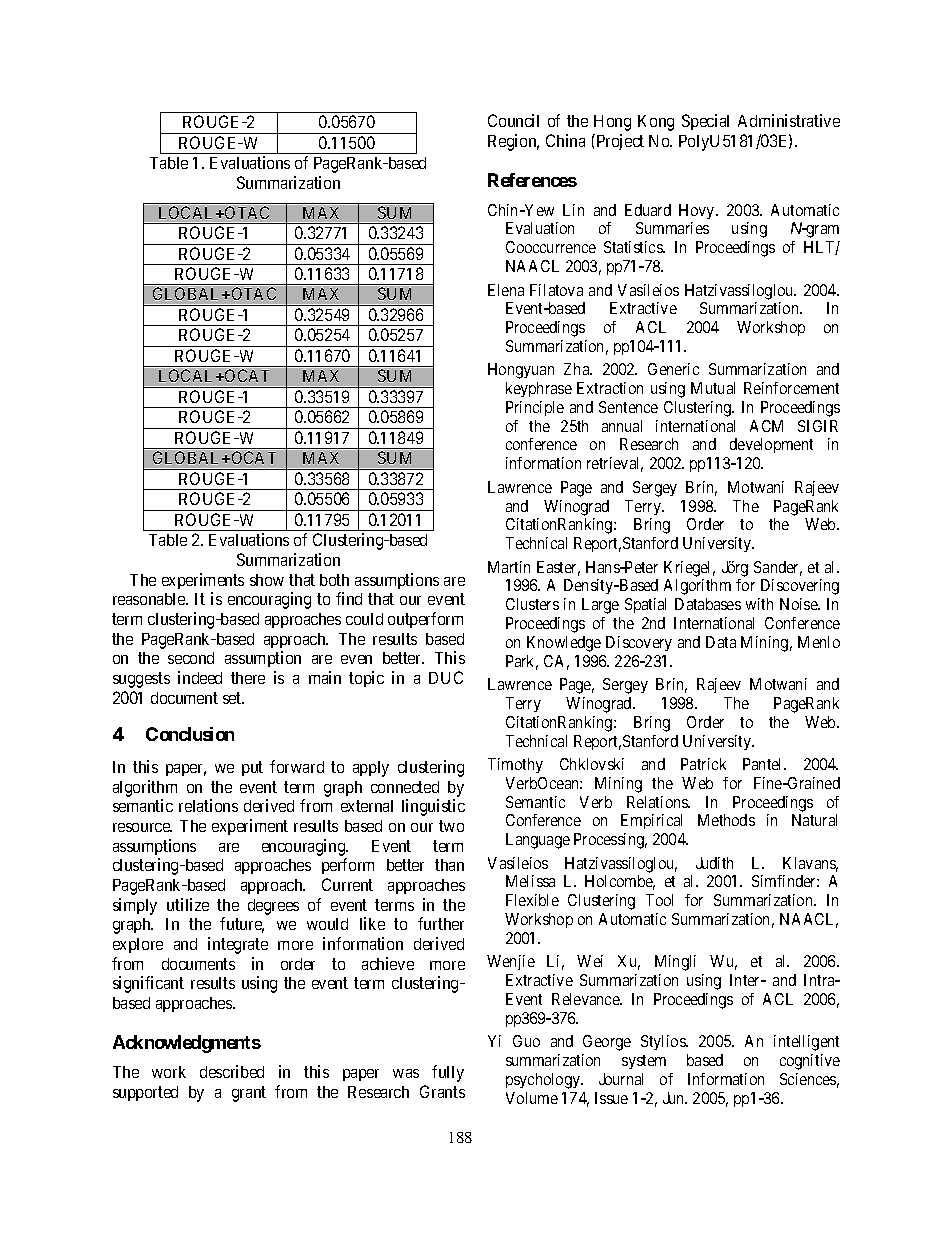 This page has width=952, height=1233. I want to click on show, so click(267, 580).
